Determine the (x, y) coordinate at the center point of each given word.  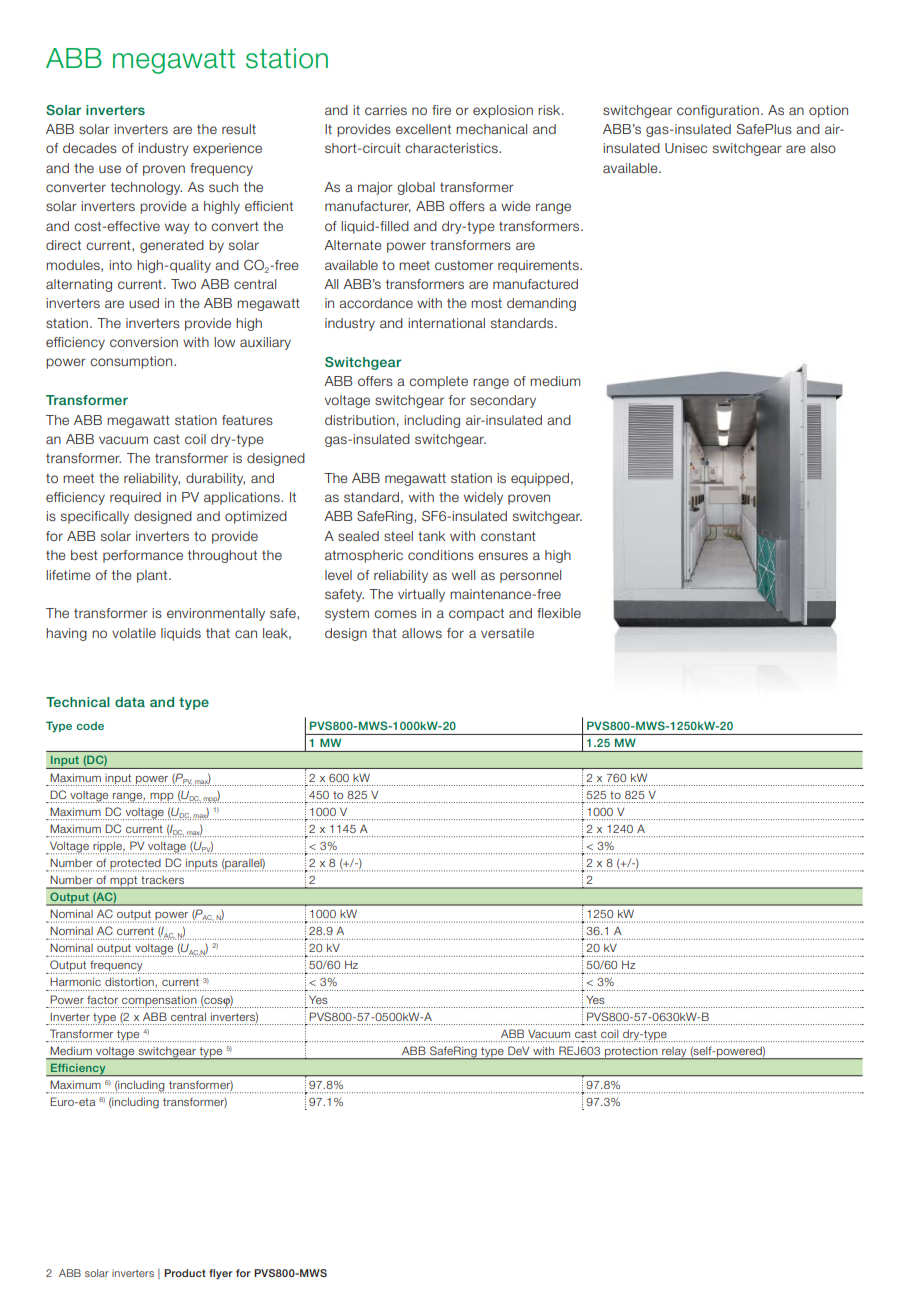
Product (185, 1273)
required (135, 498)
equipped (540, 479)
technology (146, 188)
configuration (718, 111)
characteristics (452, 148)
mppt (124, 882)
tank (431, 536)
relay (674, 1053)
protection (631, 1053)
